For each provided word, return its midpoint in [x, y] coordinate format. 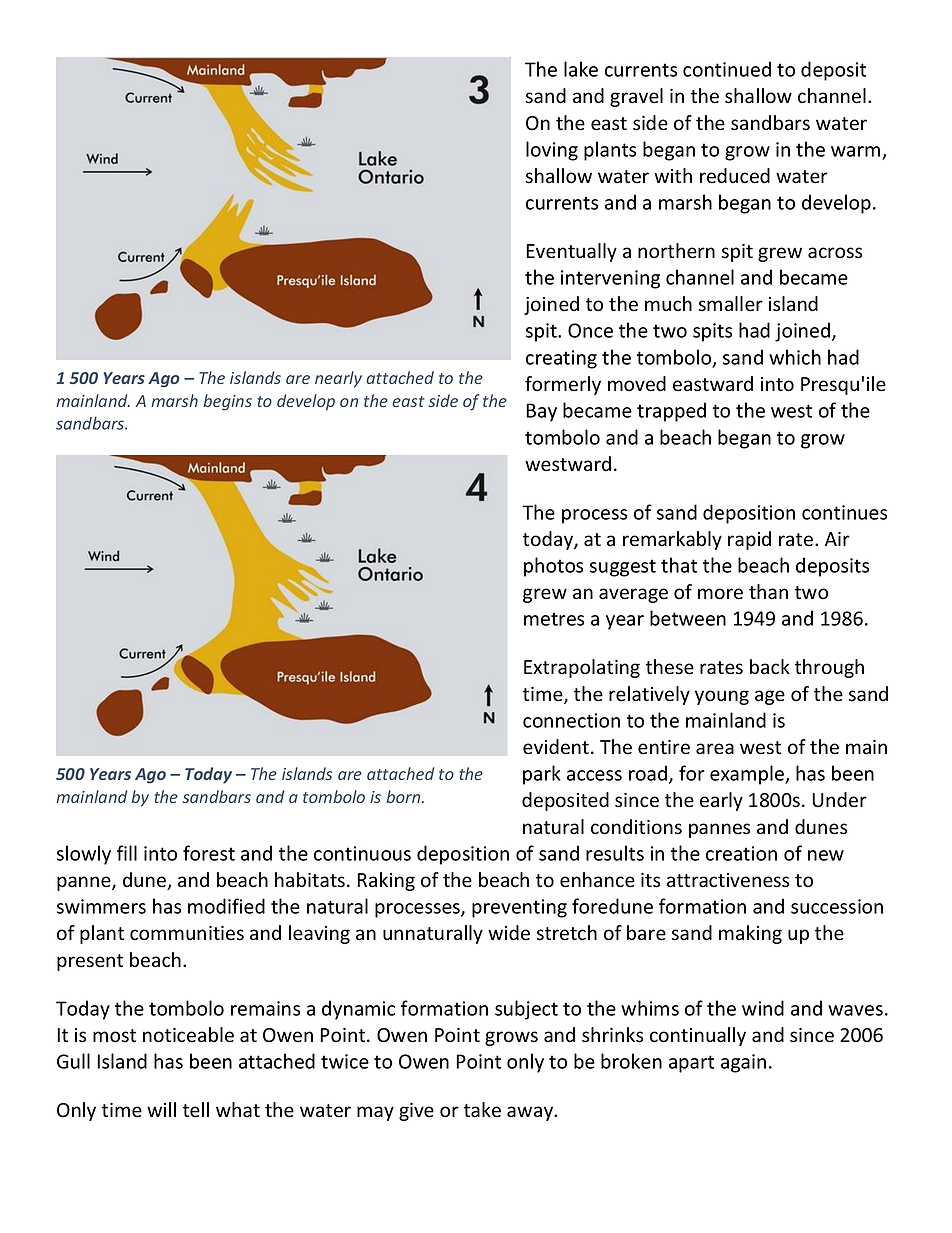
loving [552, 151]
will [161, 1109]
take [482, 1110]
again [743, 1063]
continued [727, 69]
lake [581, 69]
